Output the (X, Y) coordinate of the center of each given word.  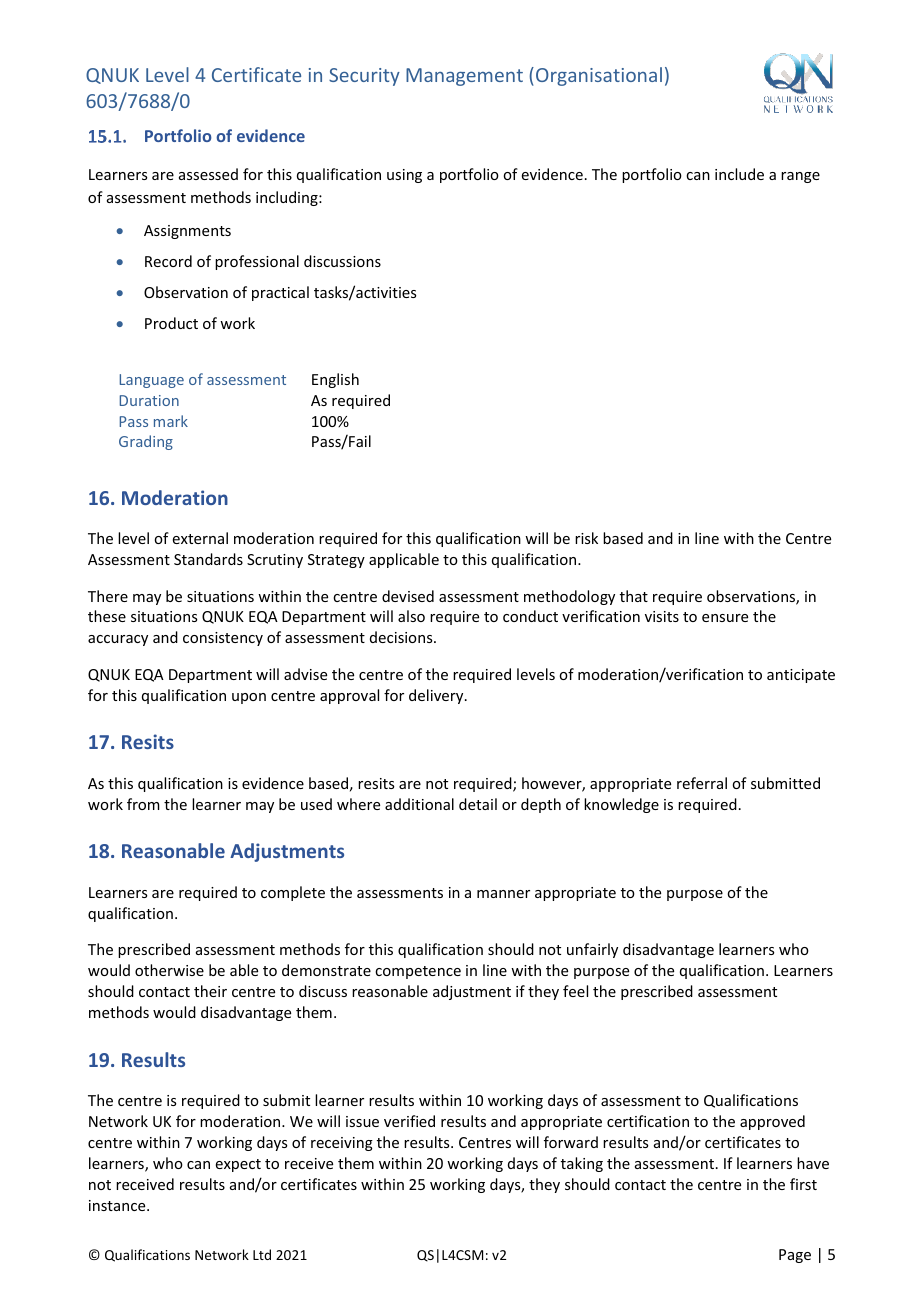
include (739, 174)
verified (409, 1121)
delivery (437, 696)
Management (464, 77)
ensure (725, 618)
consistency (223, 639)
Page (795, 1256)
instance (118, 1205)
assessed (208, 174)
